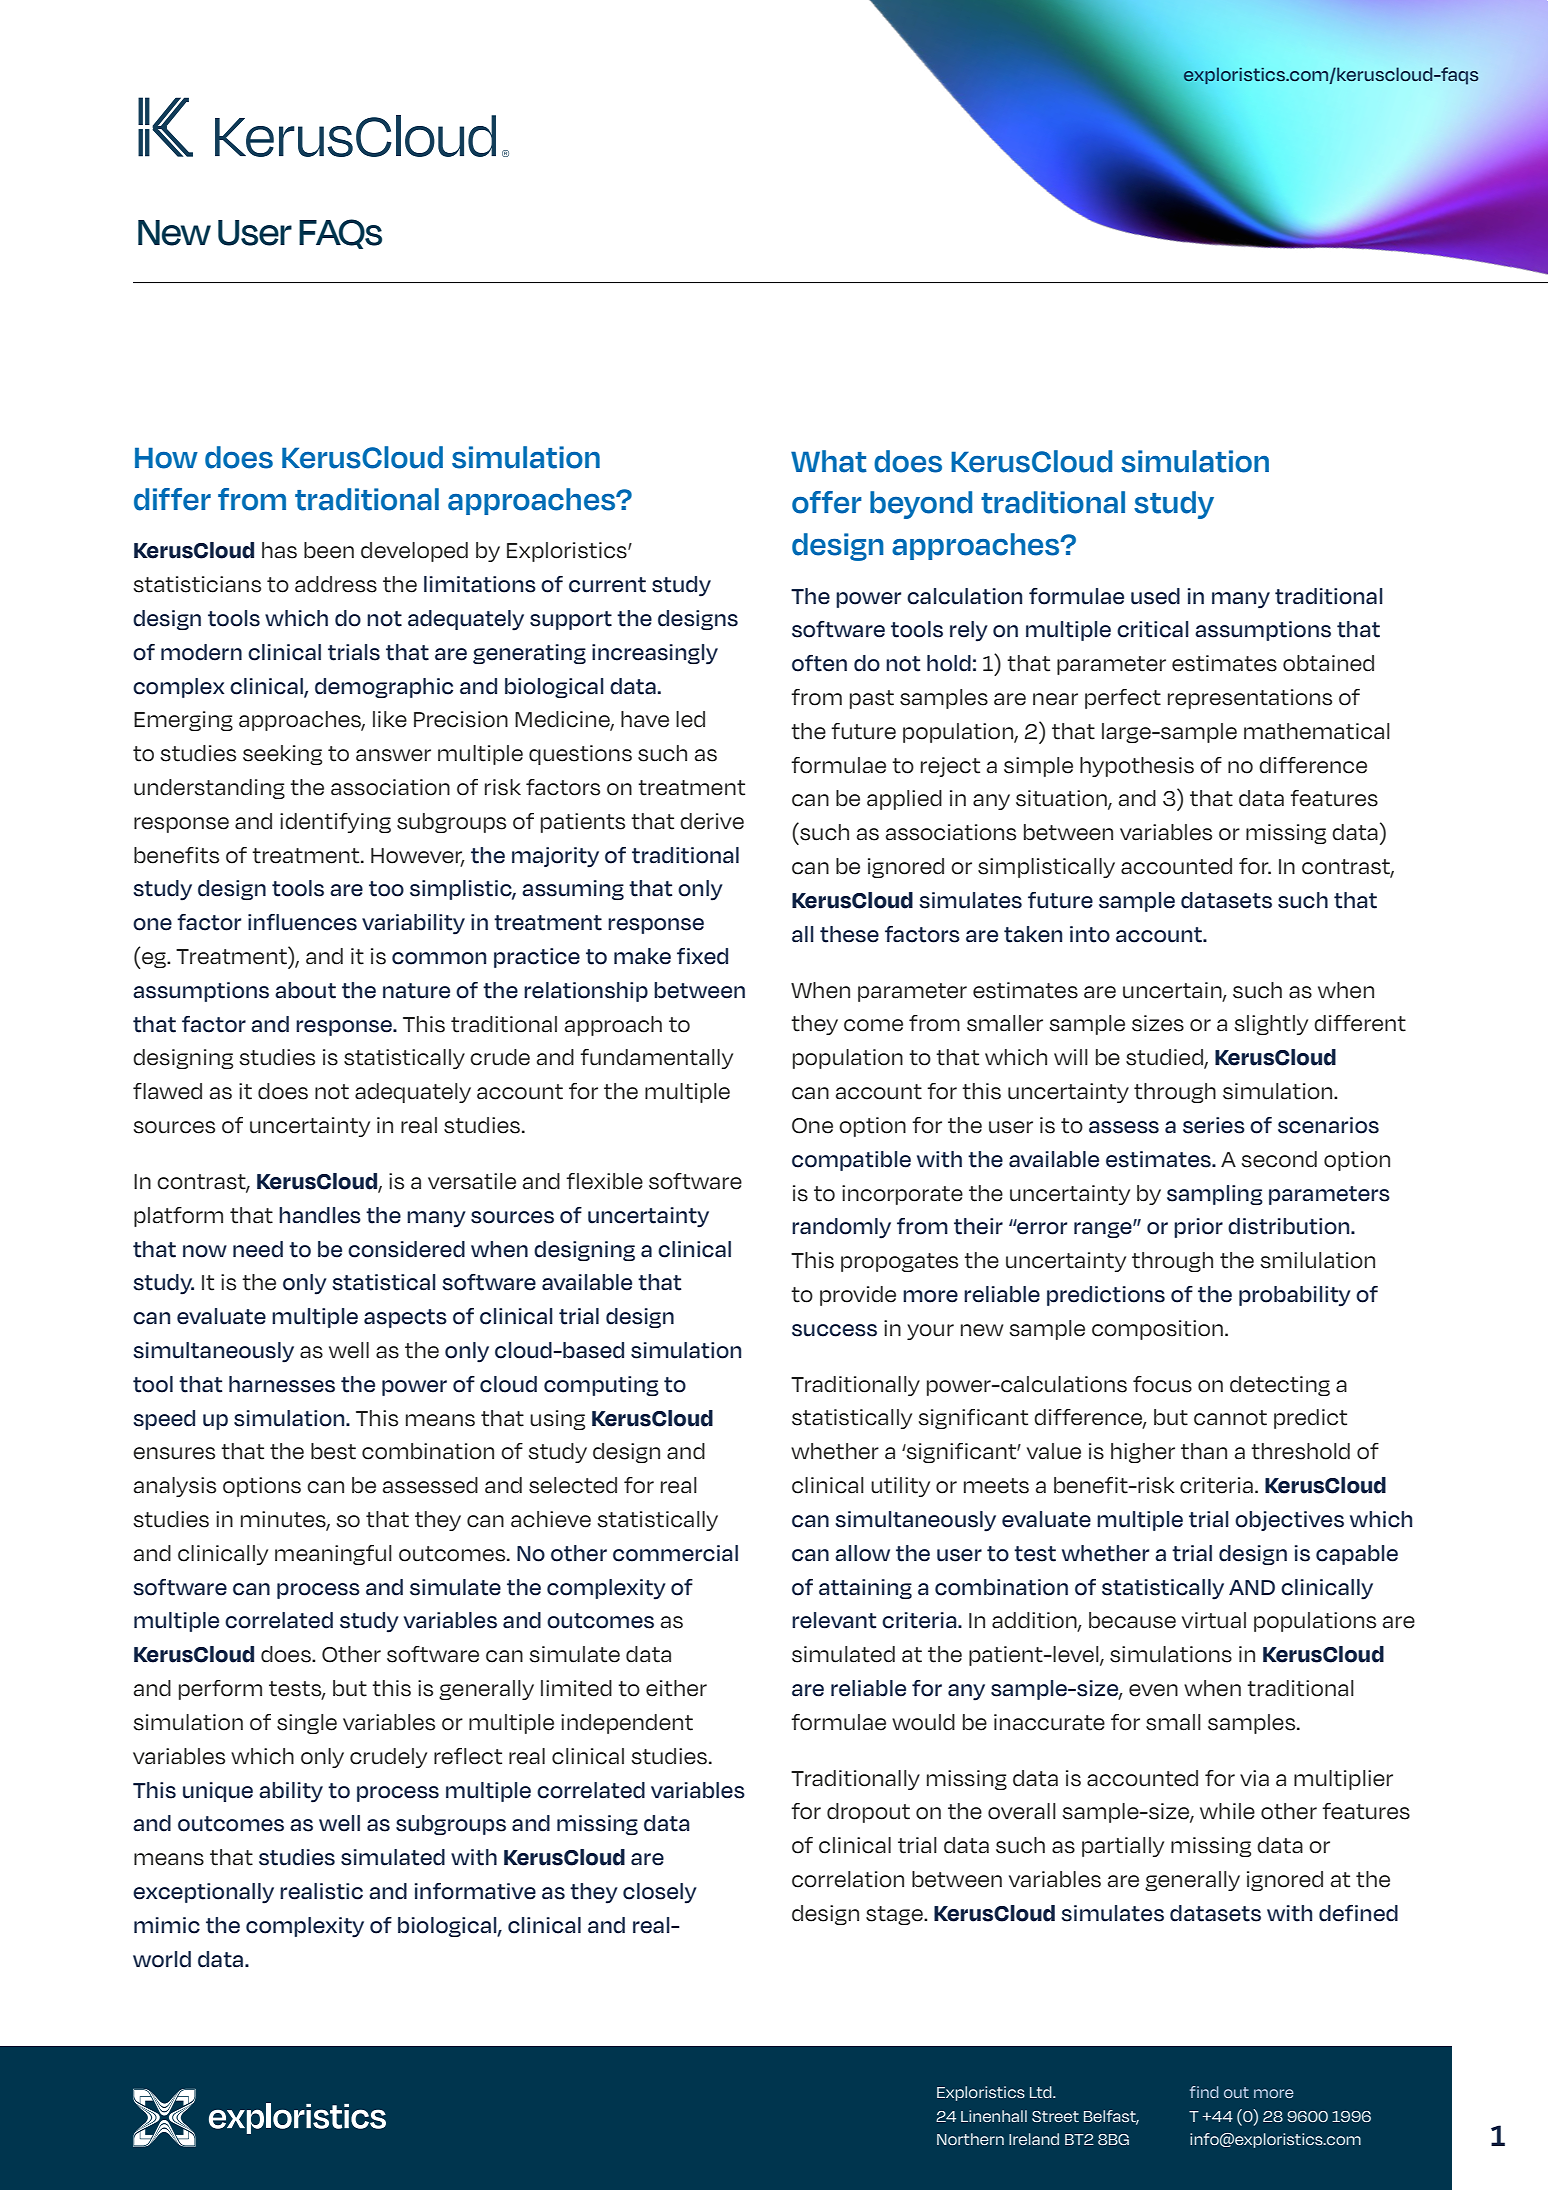  Describe the element at coordinates (1157, 1330) in the document. I see `composition` at that location.
